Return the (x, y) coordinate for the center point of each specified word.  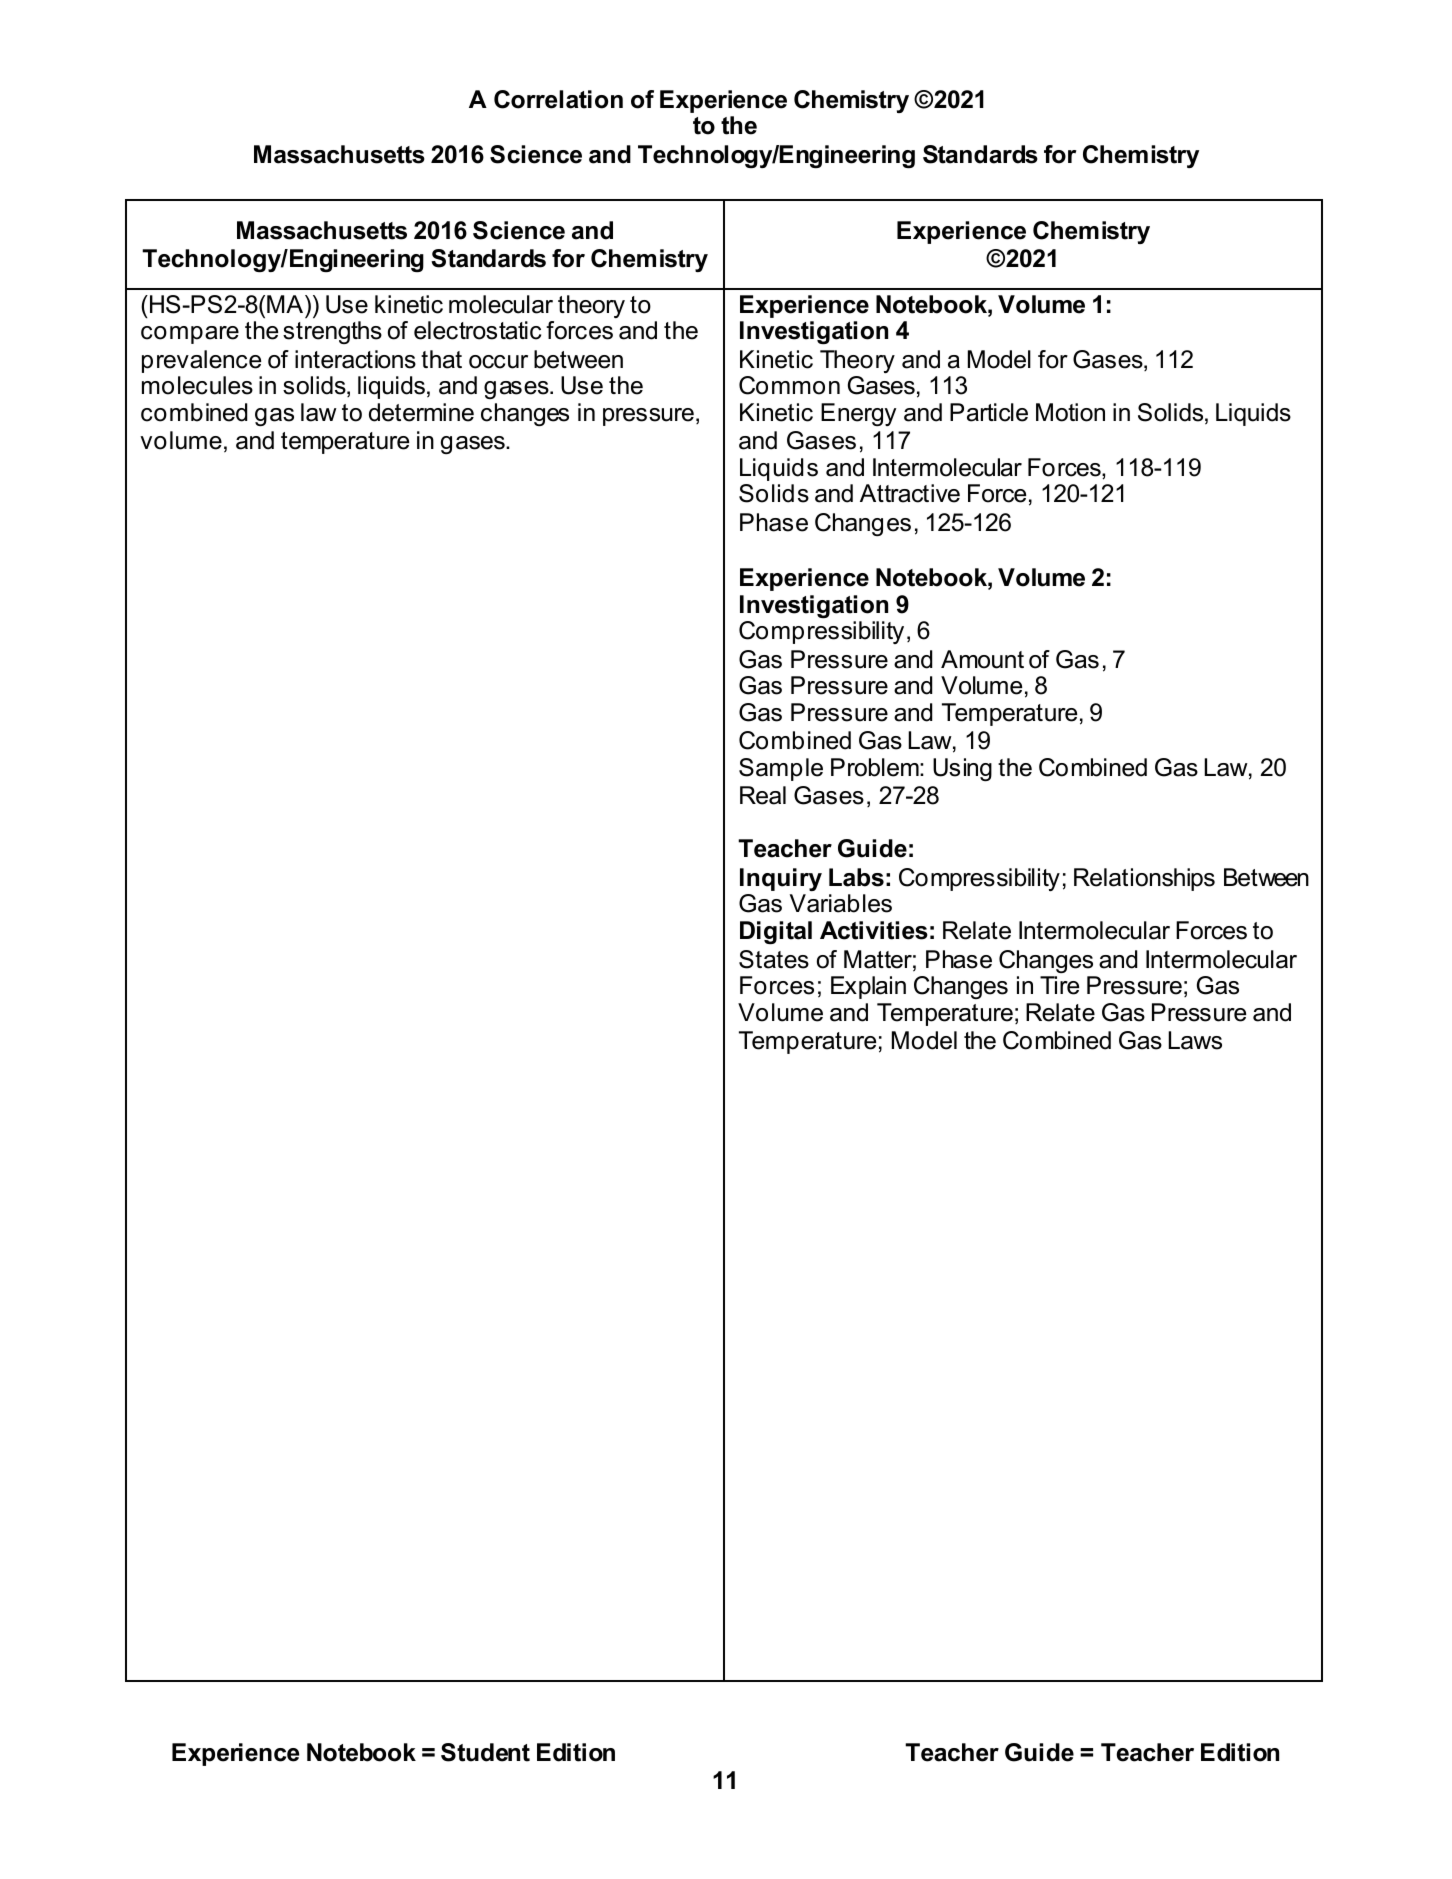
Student (485, 1752)
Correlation (558, 99)
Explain (868, 987)
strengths (332, 332)
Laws (1195, 1040)
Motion (1070, 412)
